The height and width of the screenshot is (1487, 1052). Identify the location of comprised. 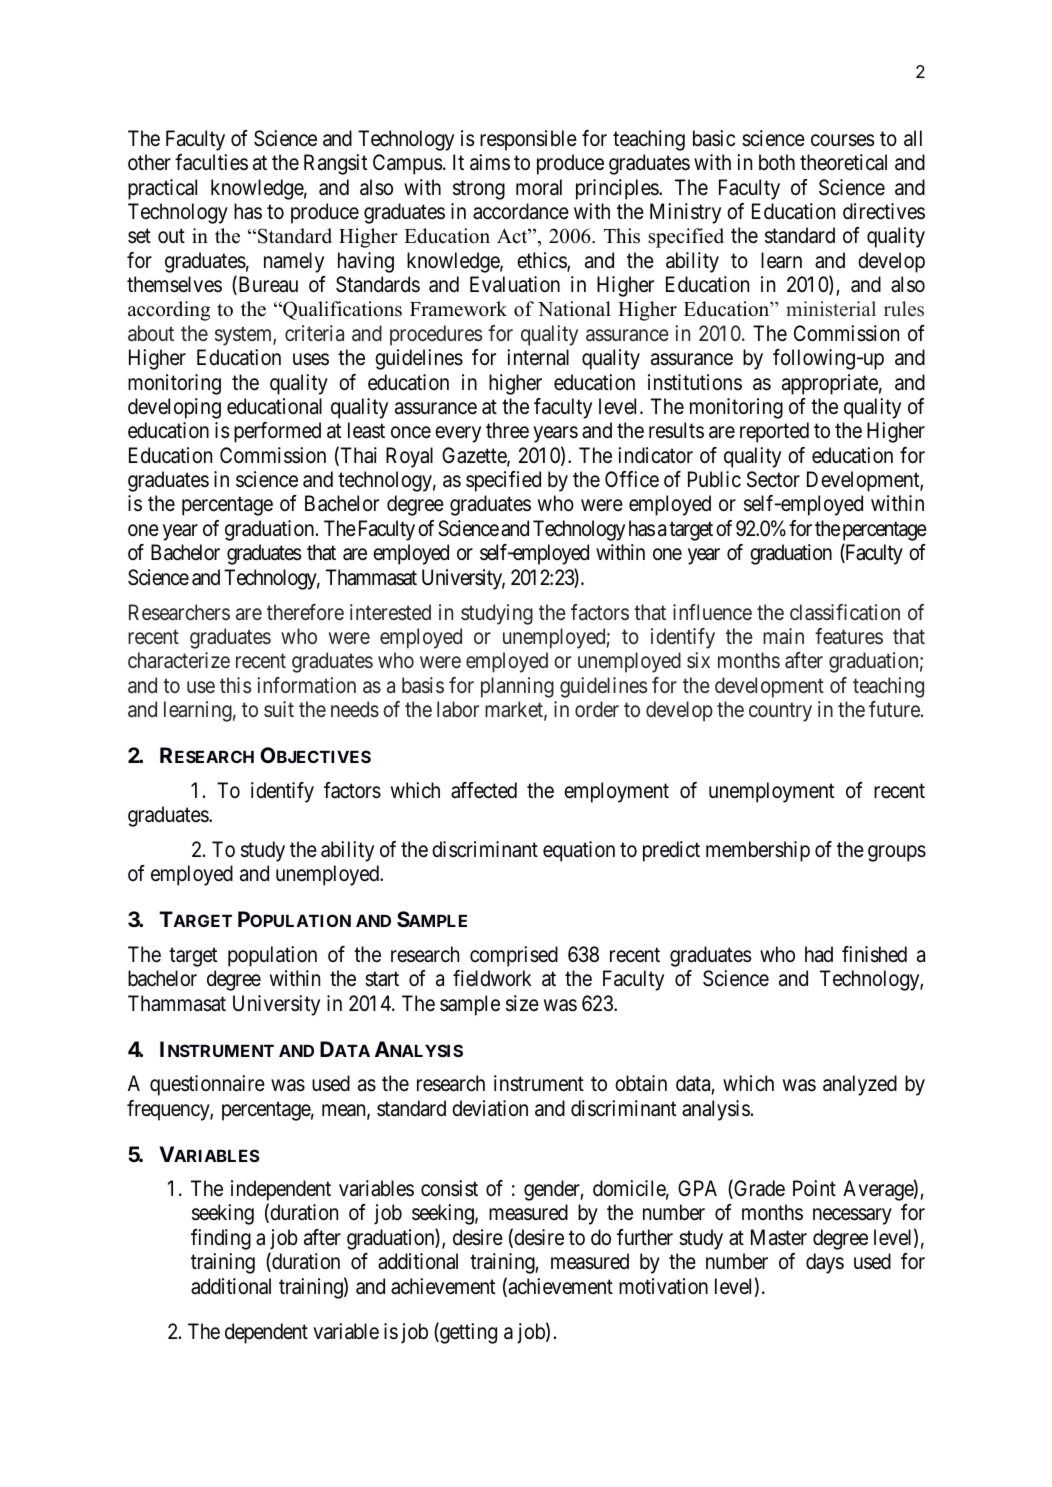
(514, 956).
